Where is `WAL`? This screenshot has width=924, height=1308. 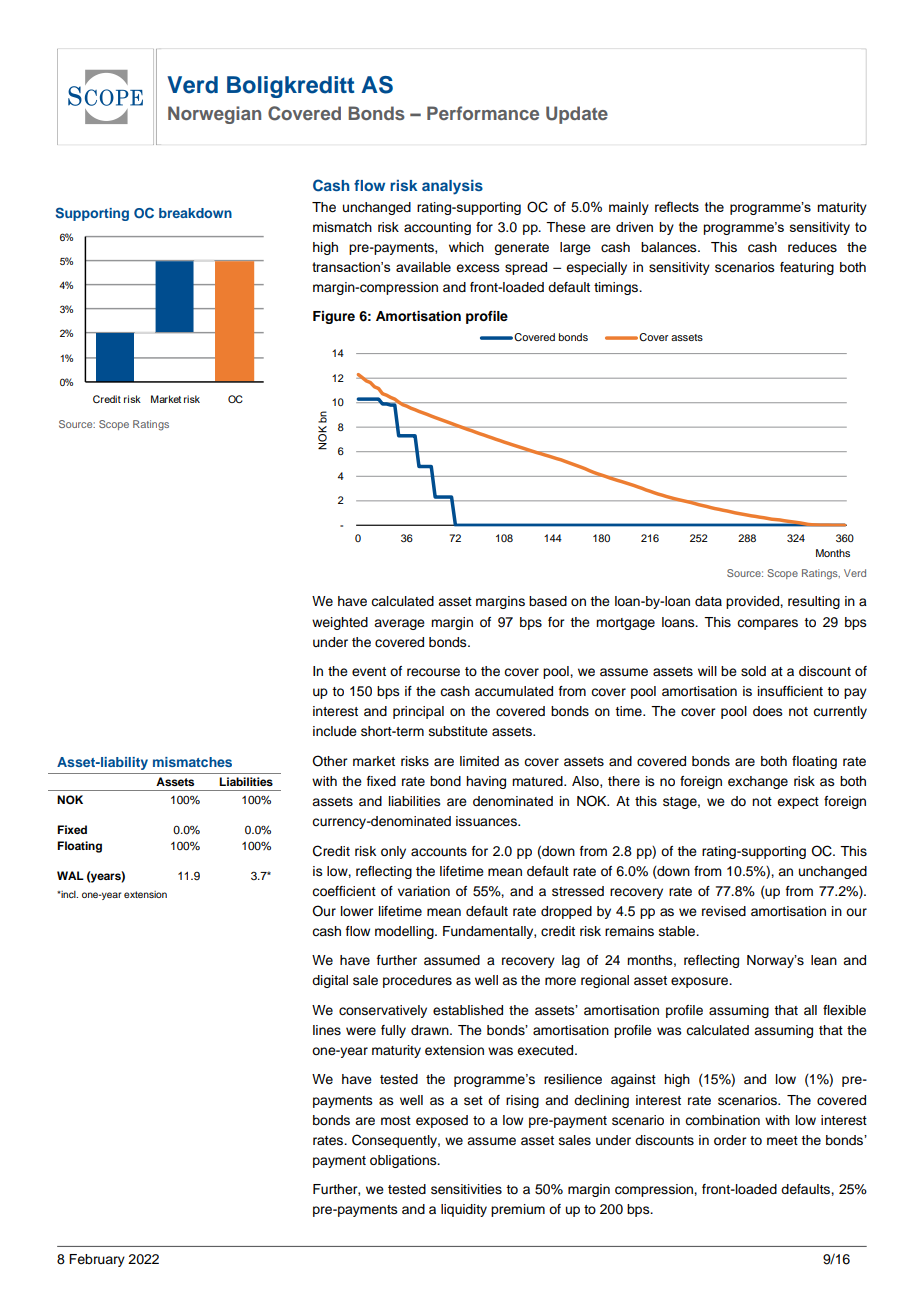
WAL is located at coordinates (70, 875).
